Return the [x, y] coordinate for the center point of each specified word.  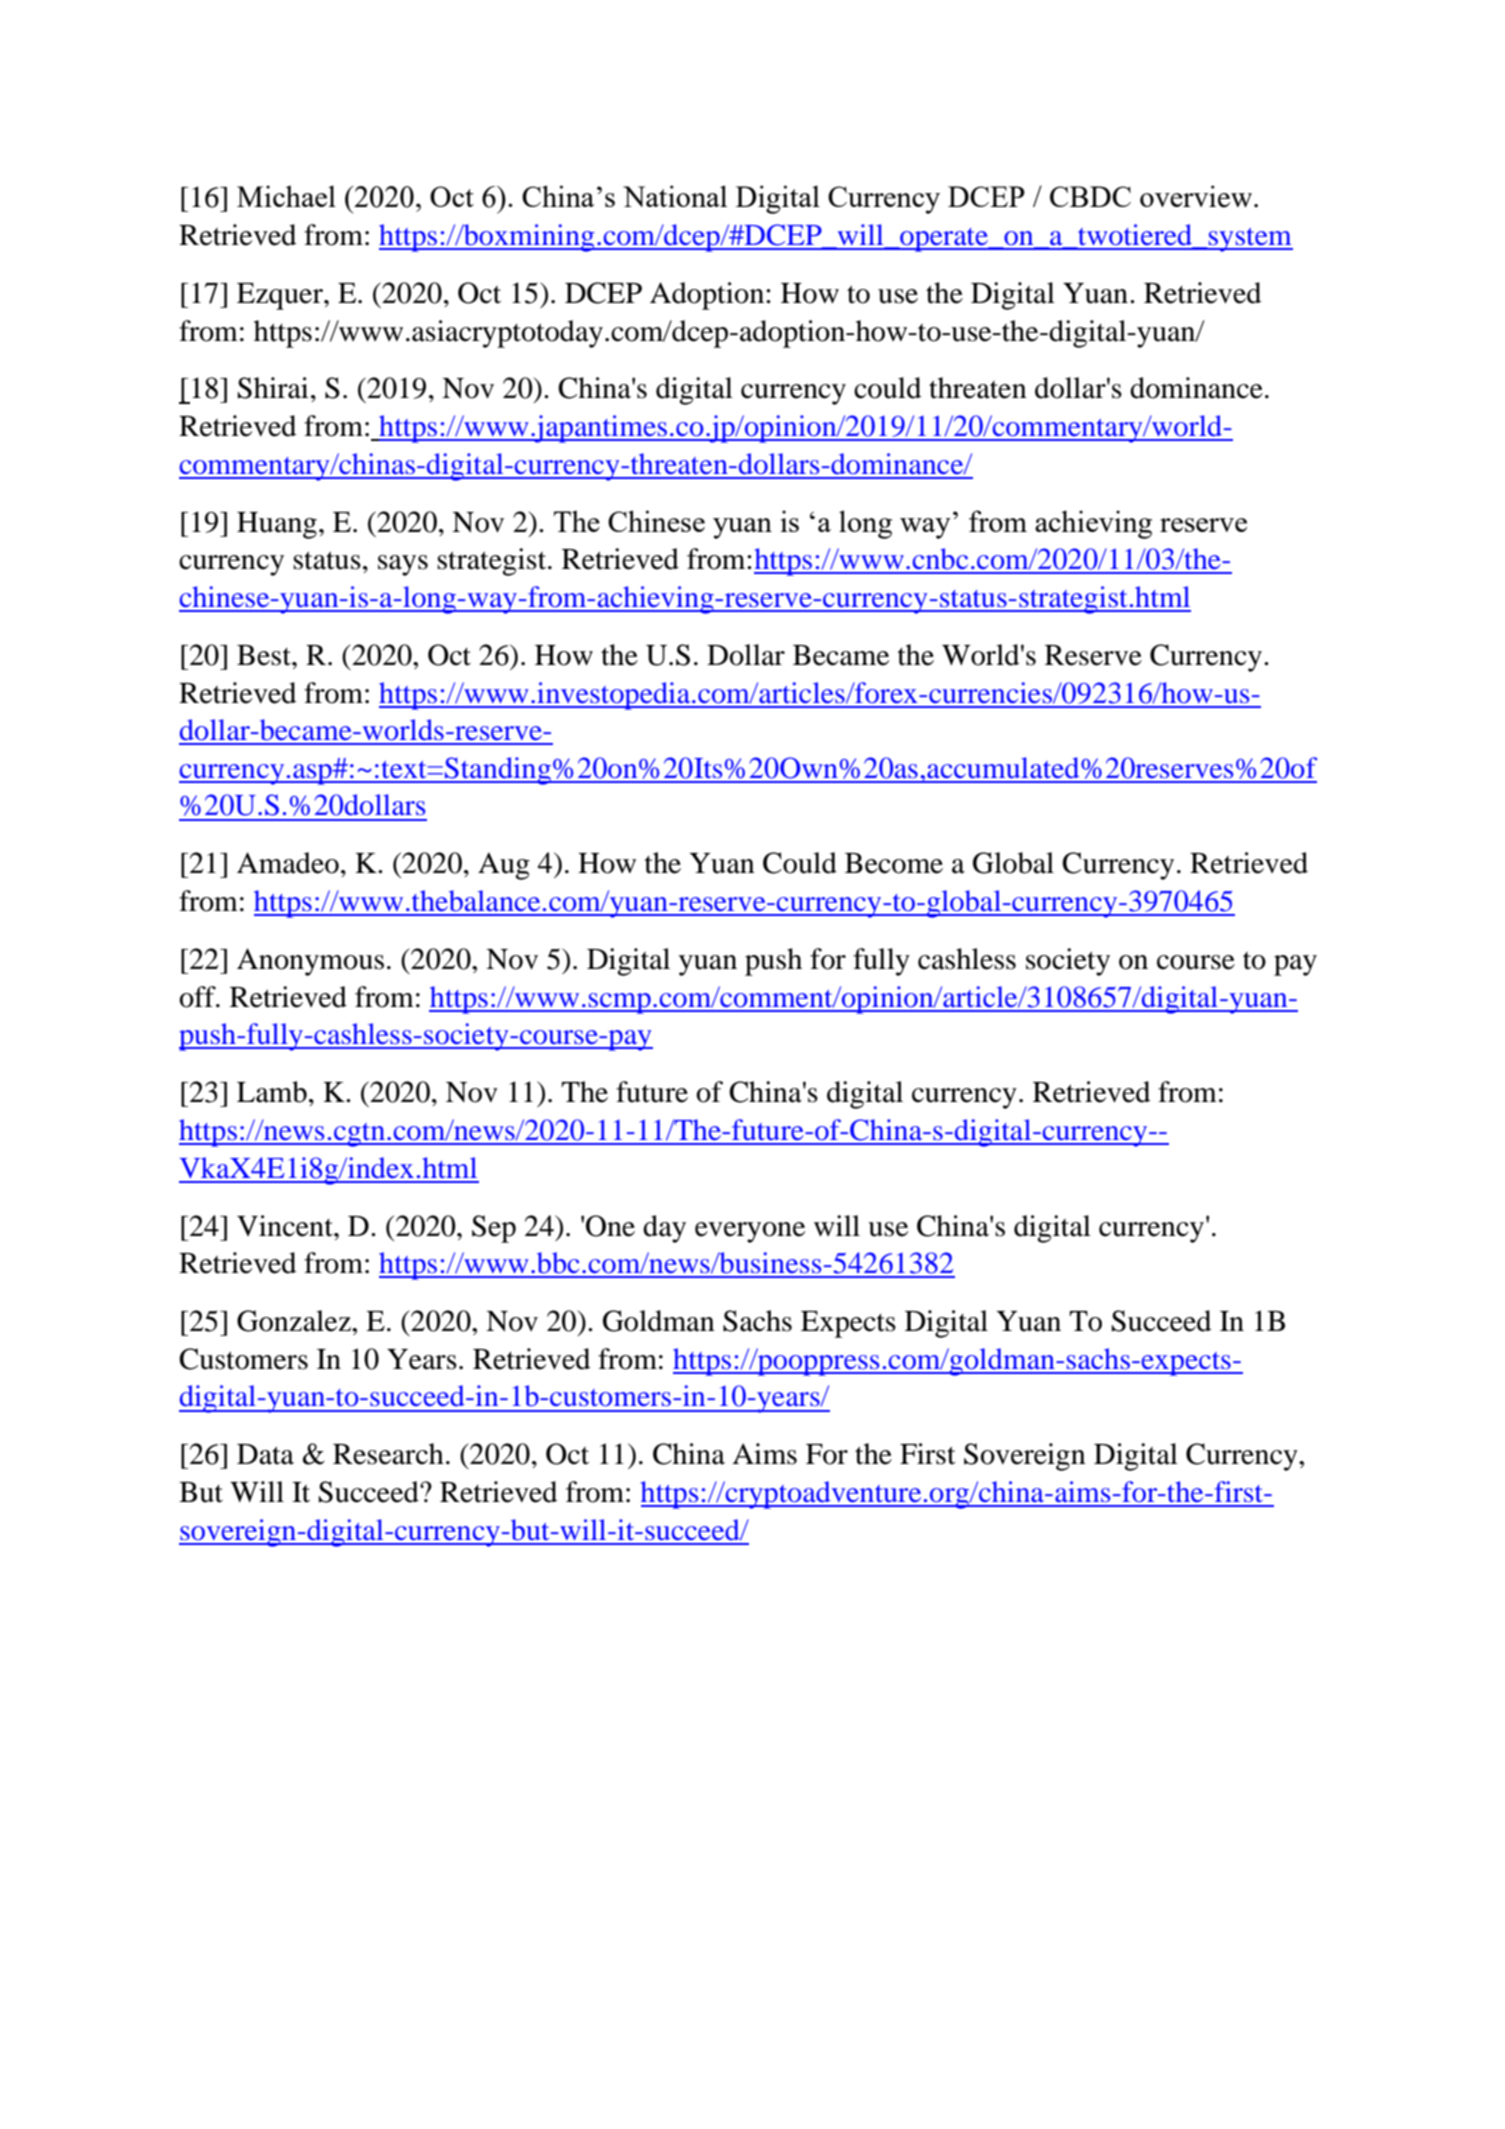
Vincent [286, 1226]
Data [265, 1454]
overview [1196, 196]
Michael [286, 196]
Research [388, 1454]
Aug [504, 866]
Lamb [272, 1092]
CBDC [1090, 196]
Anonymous [310, 962]
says [403, 565]
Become [894, 863]
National [675, 196]
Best [265, 655]
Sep [494, 1229]
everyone [750, 1232]
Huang [277, 525]
